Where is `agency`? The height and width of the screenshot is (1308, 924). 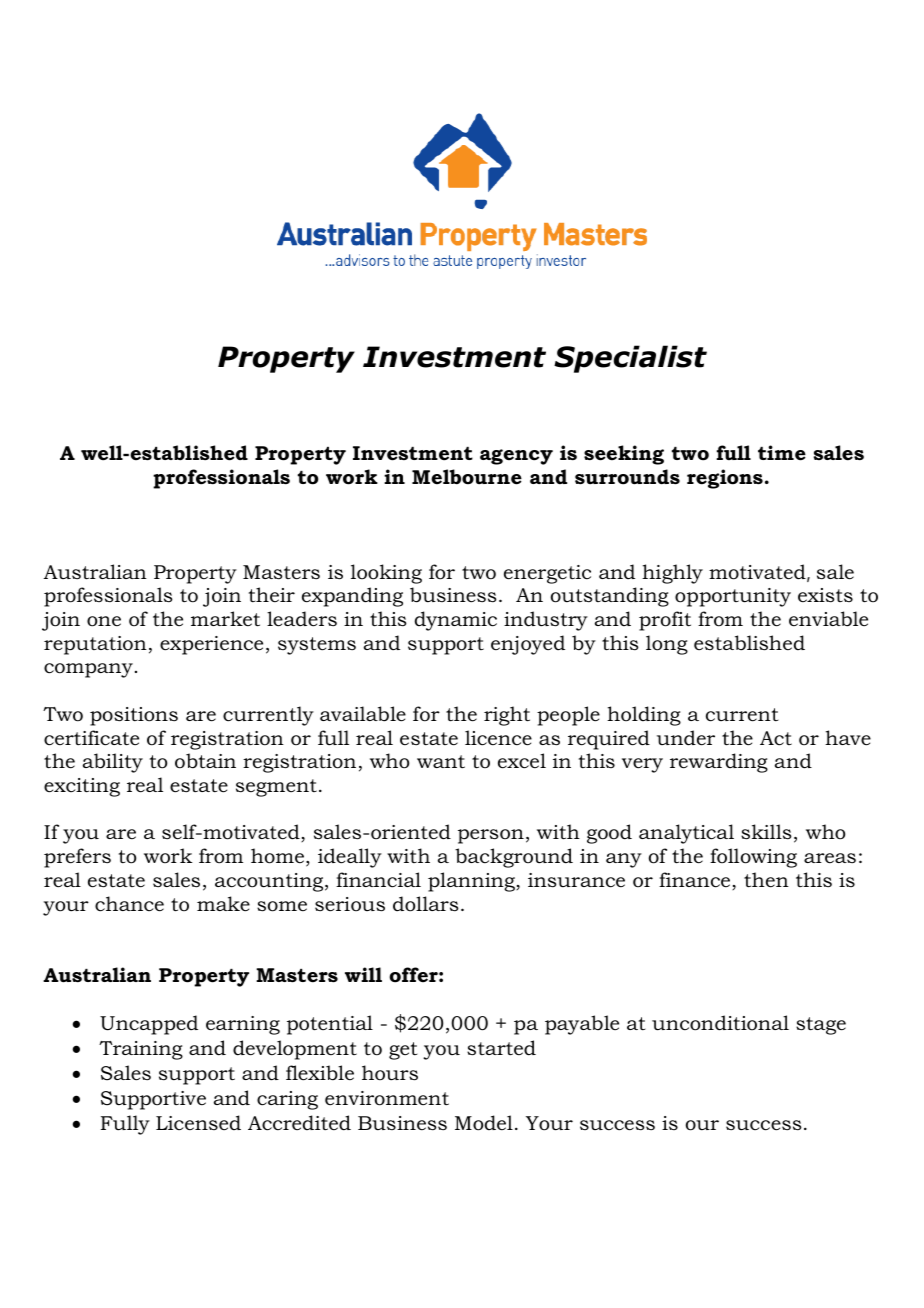 agency is located at coordinates (516, 457).
